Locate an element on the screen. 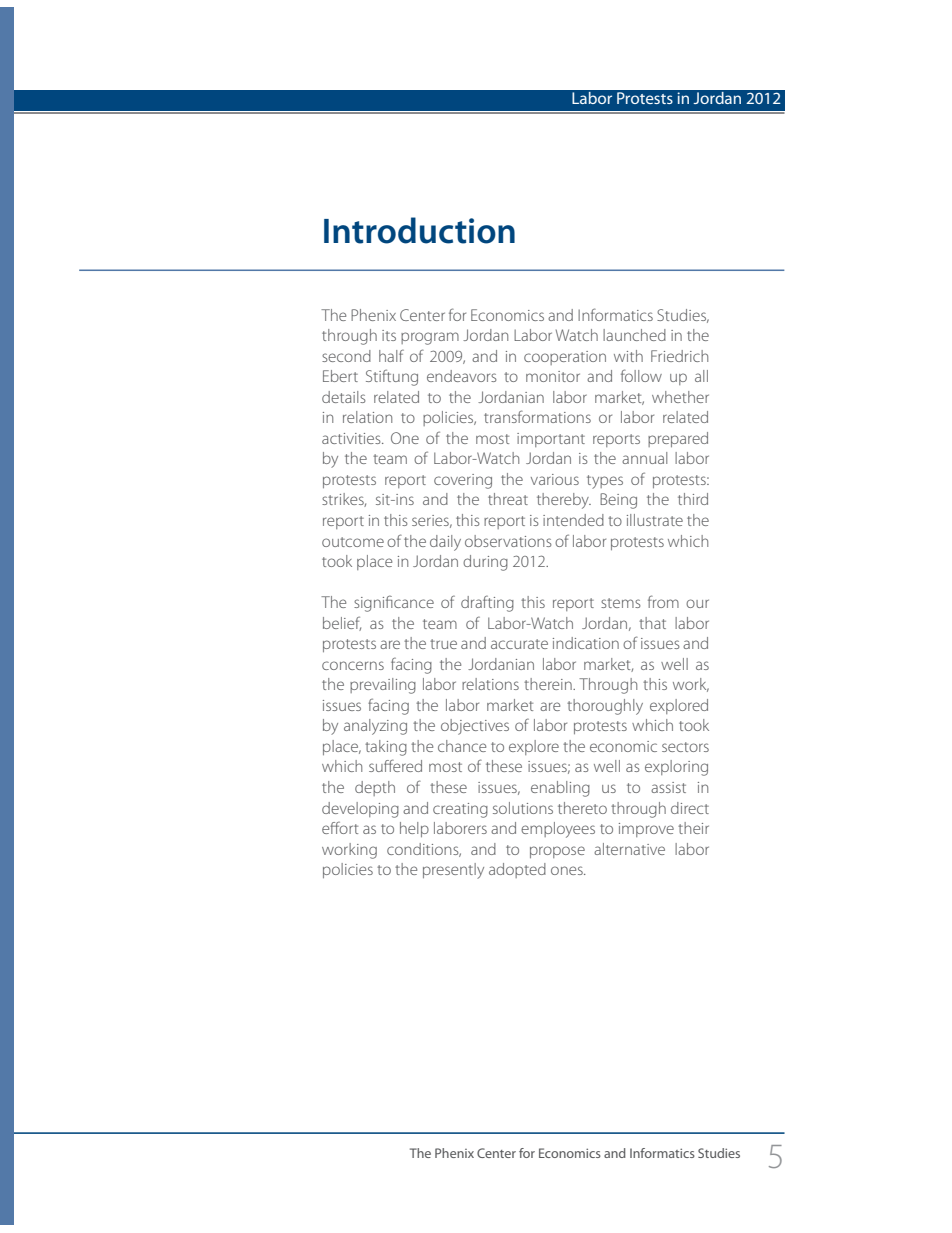 This screenshot has width=952, height=1233. concerns is located at coordinates (353, 665).
